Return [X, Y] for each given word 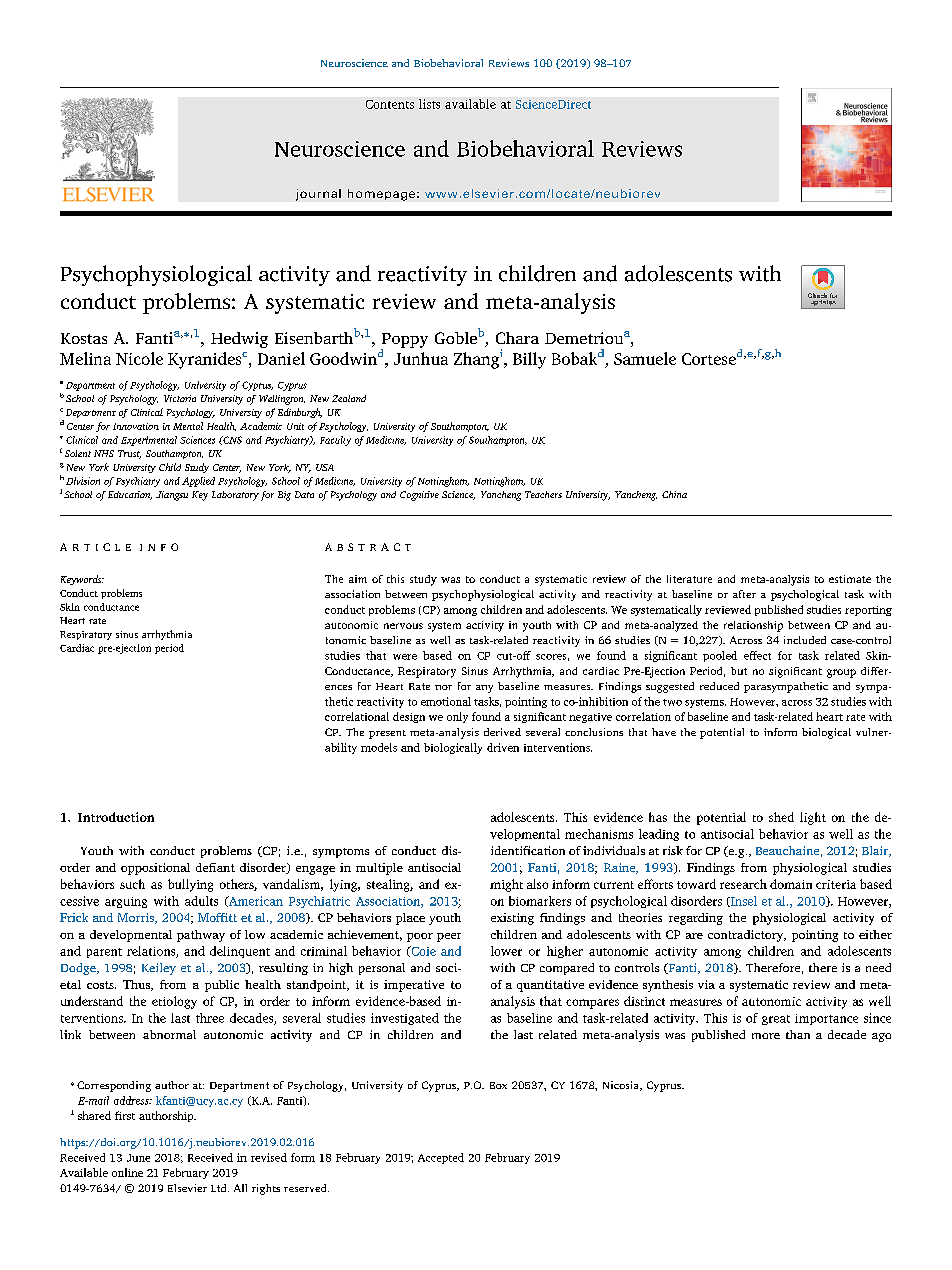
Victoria [180, 398]
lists [429, 104]
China [674, 494]
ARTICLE [95, 547]
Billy [529, 360]
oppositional [155, 869]
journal [318, 195]
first [125, 1115]
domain [791, 884]
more [766, 1036]
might [506, 885]
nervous [403, 626]
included [805, 640]
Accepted [441, 1158]
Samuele [645, 358]
